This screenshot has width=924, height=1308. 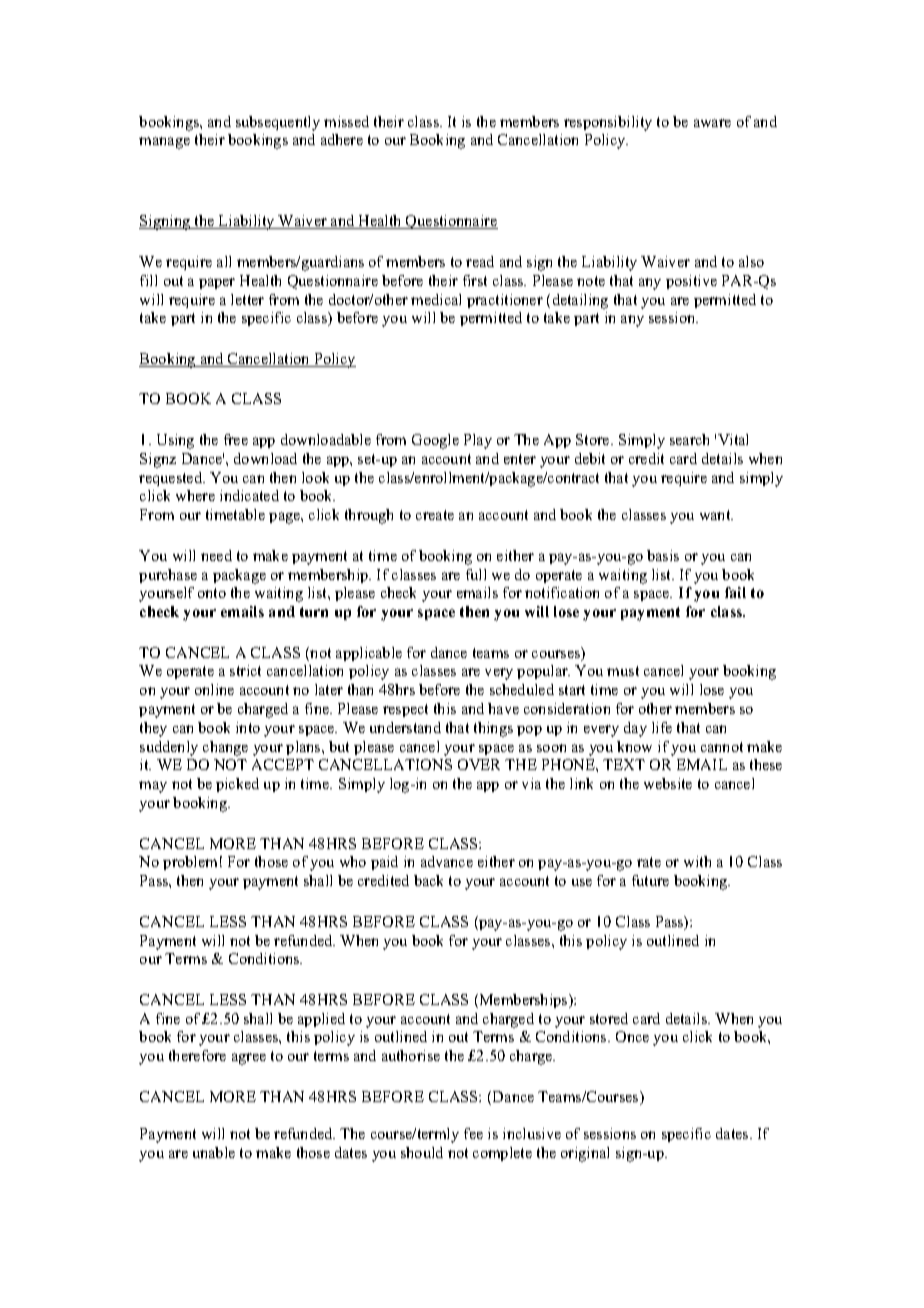 I want to click on picked, so click(x=237, y=785).
